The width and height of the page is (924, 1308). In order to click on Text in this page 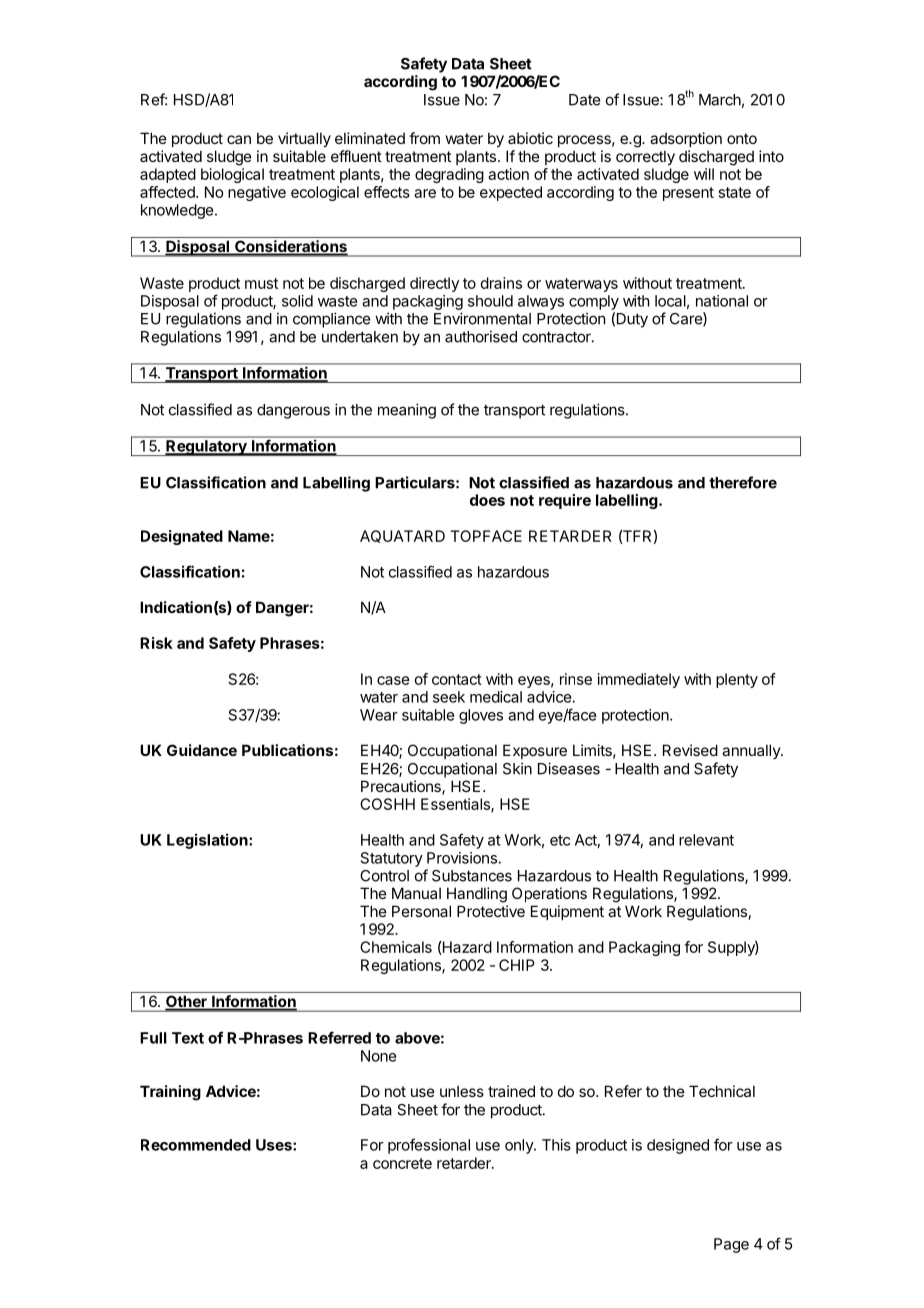, I will do `click(188, 1038)`.
